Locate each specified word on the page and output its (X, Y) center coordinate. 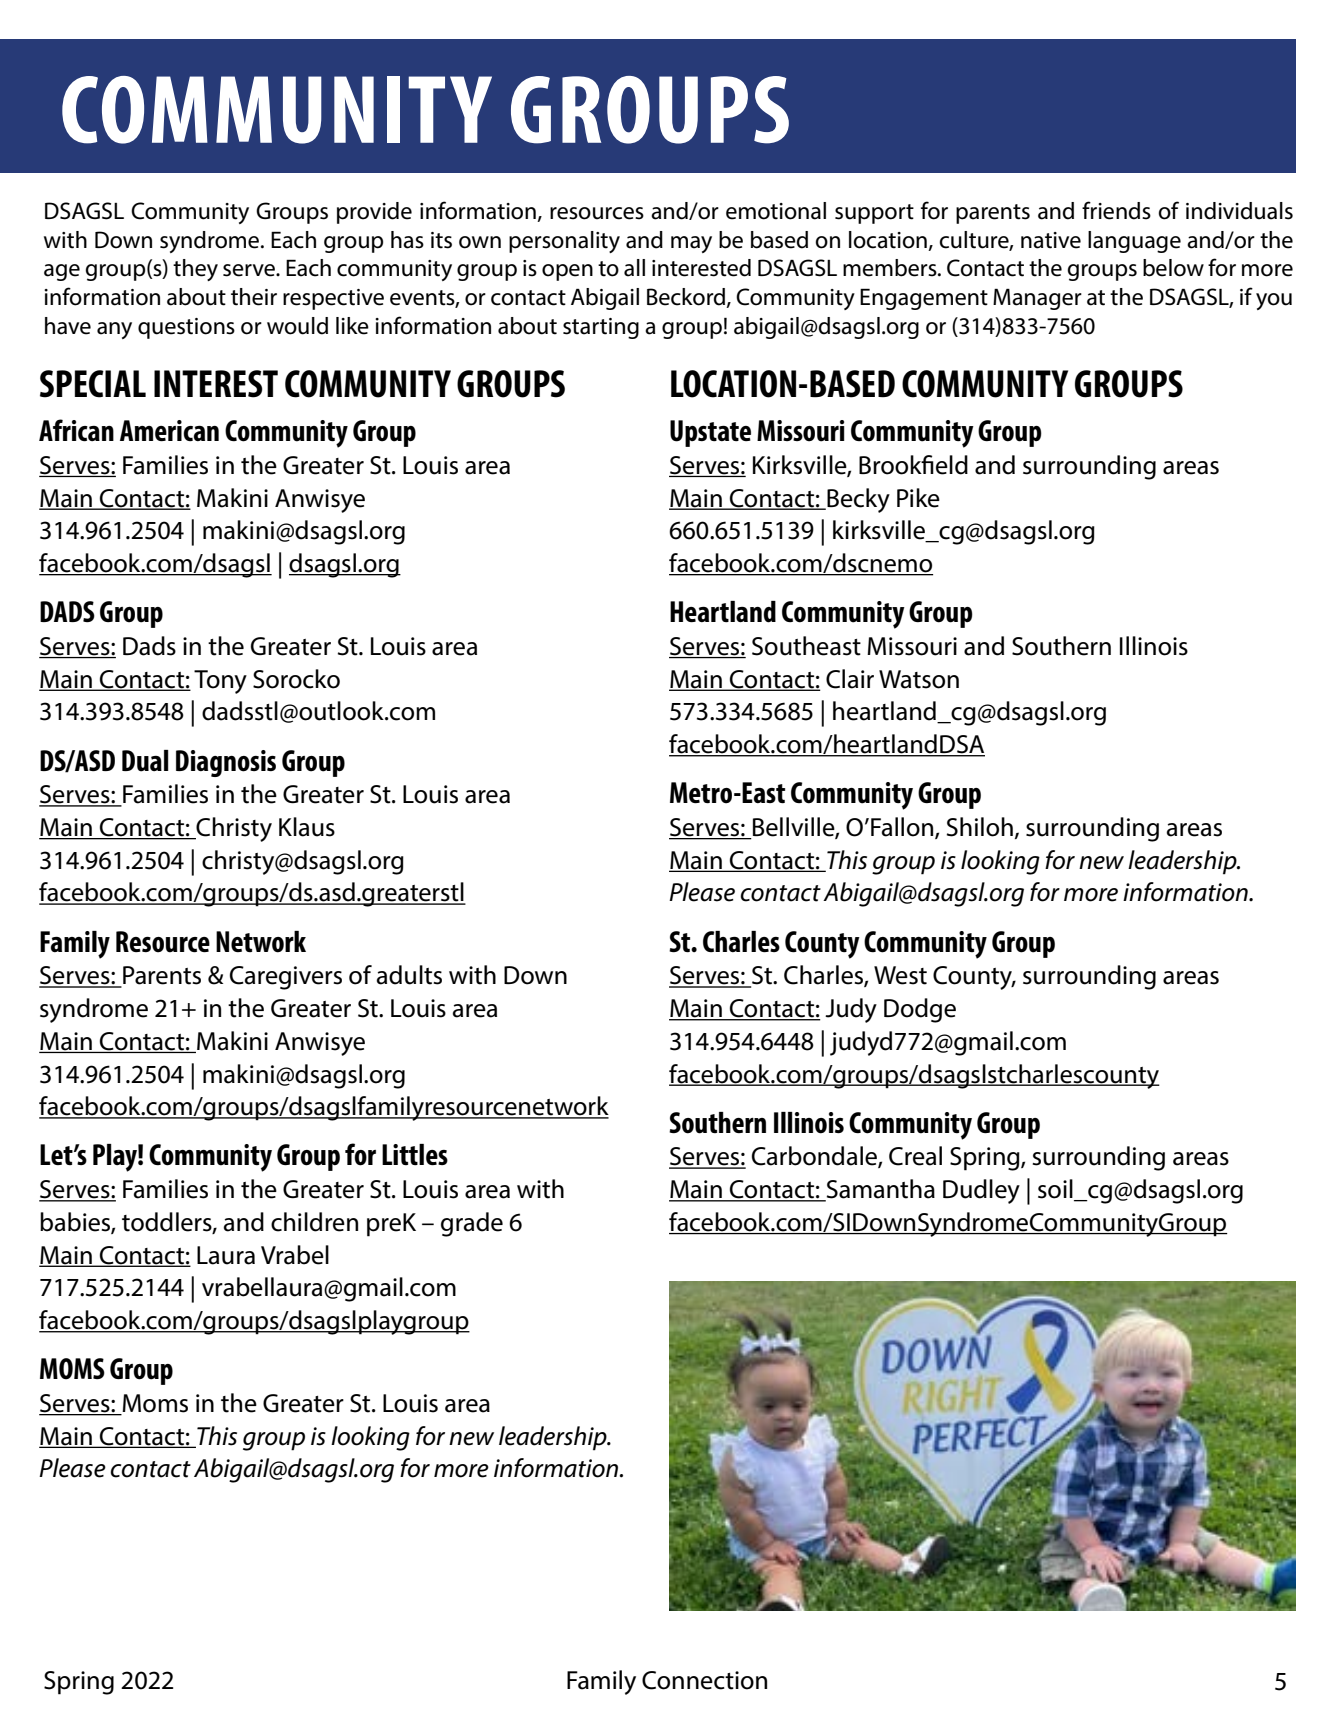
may (691, 244)
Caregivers (286, 978)
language (1134, 242)
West (900, 975)
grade (472, 1224)
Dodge (920, 1010)
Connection (704, 1680)
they (195, 270)
